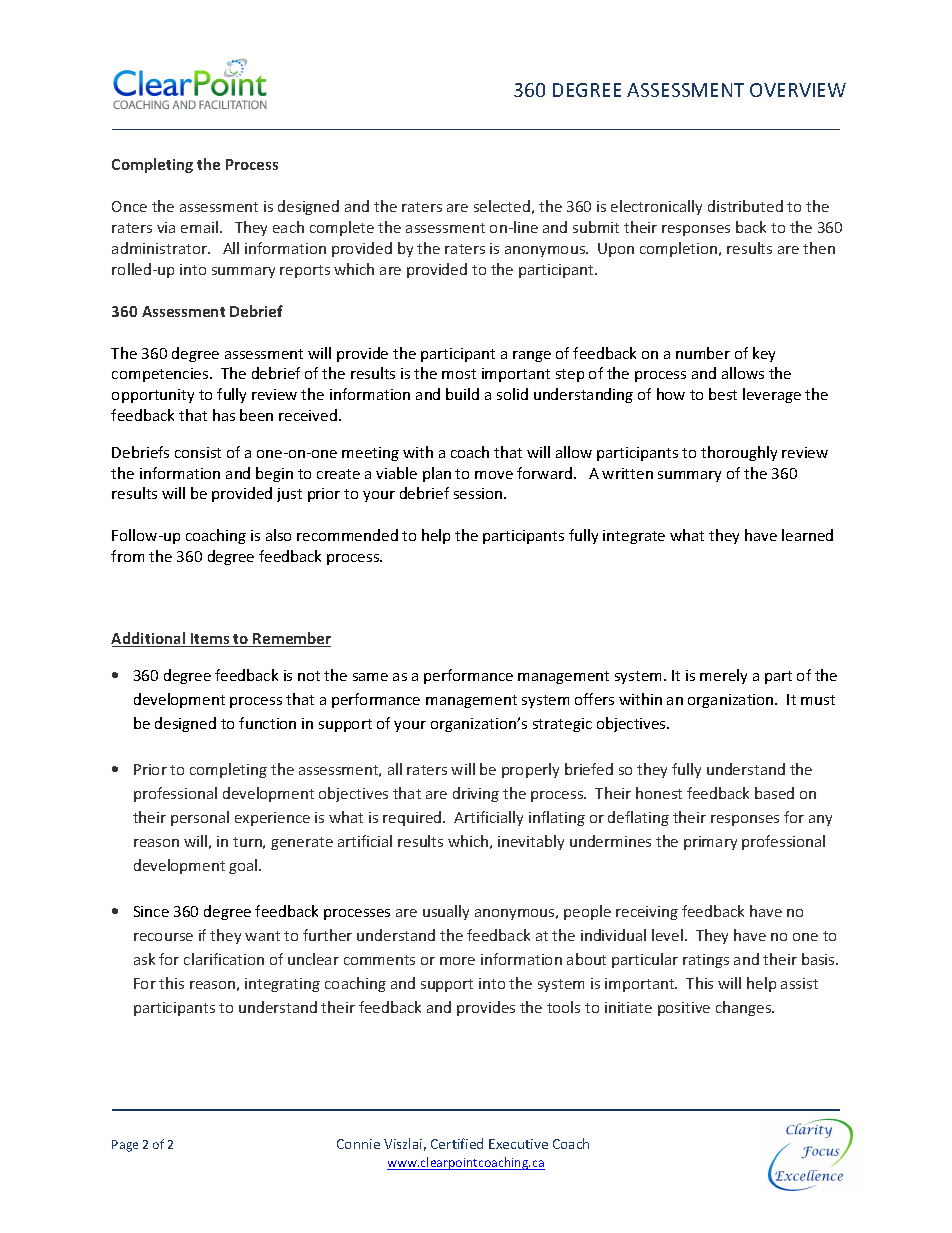 This screenshot has width=952, height=1233. What do you see at coordinates (125, 1146) in the screenshot?
I see `Page` at bounding box center [125, 1146].
